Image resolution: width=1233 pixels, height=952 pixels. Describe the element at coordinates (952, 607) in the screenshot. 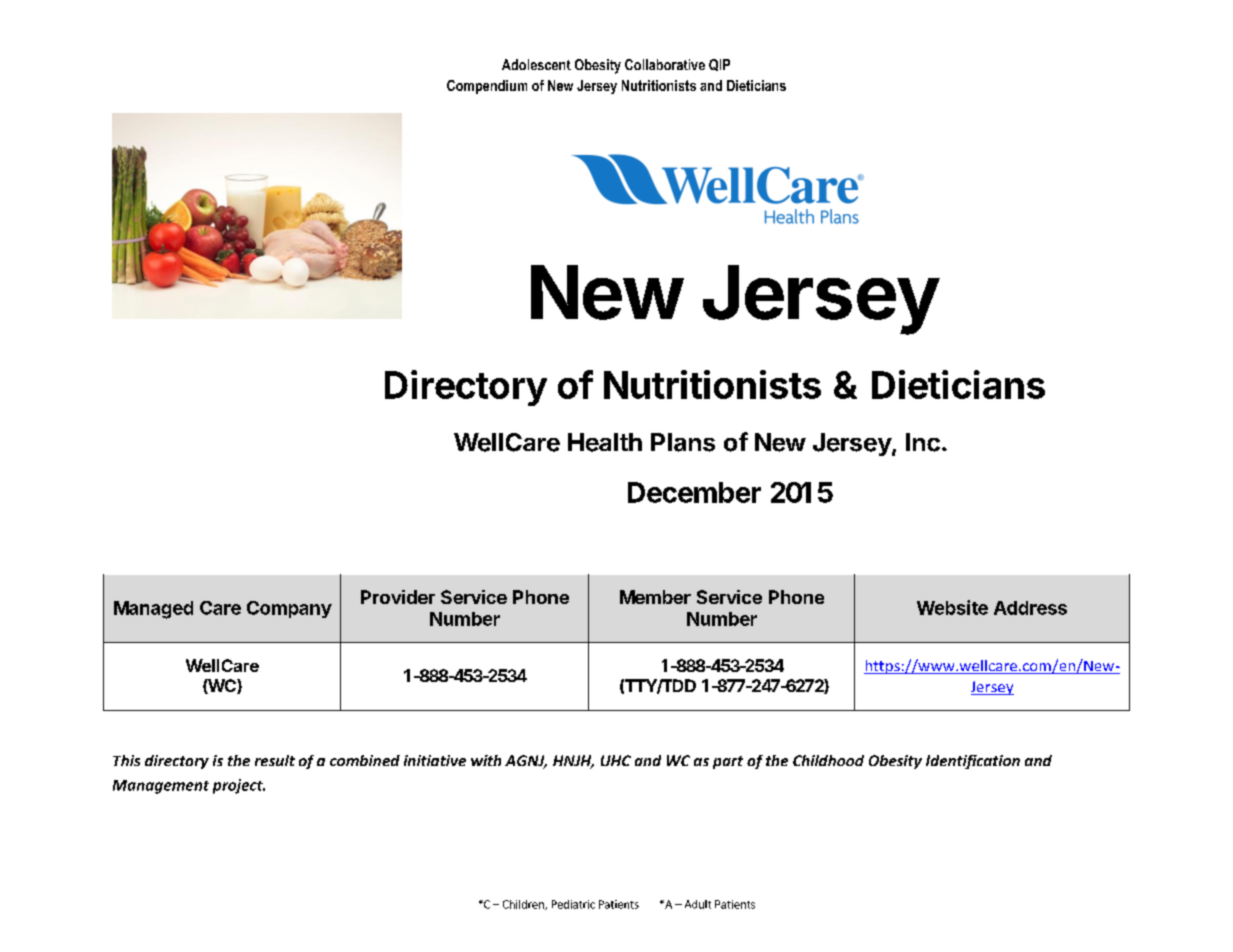

I see `Website` at that location.
